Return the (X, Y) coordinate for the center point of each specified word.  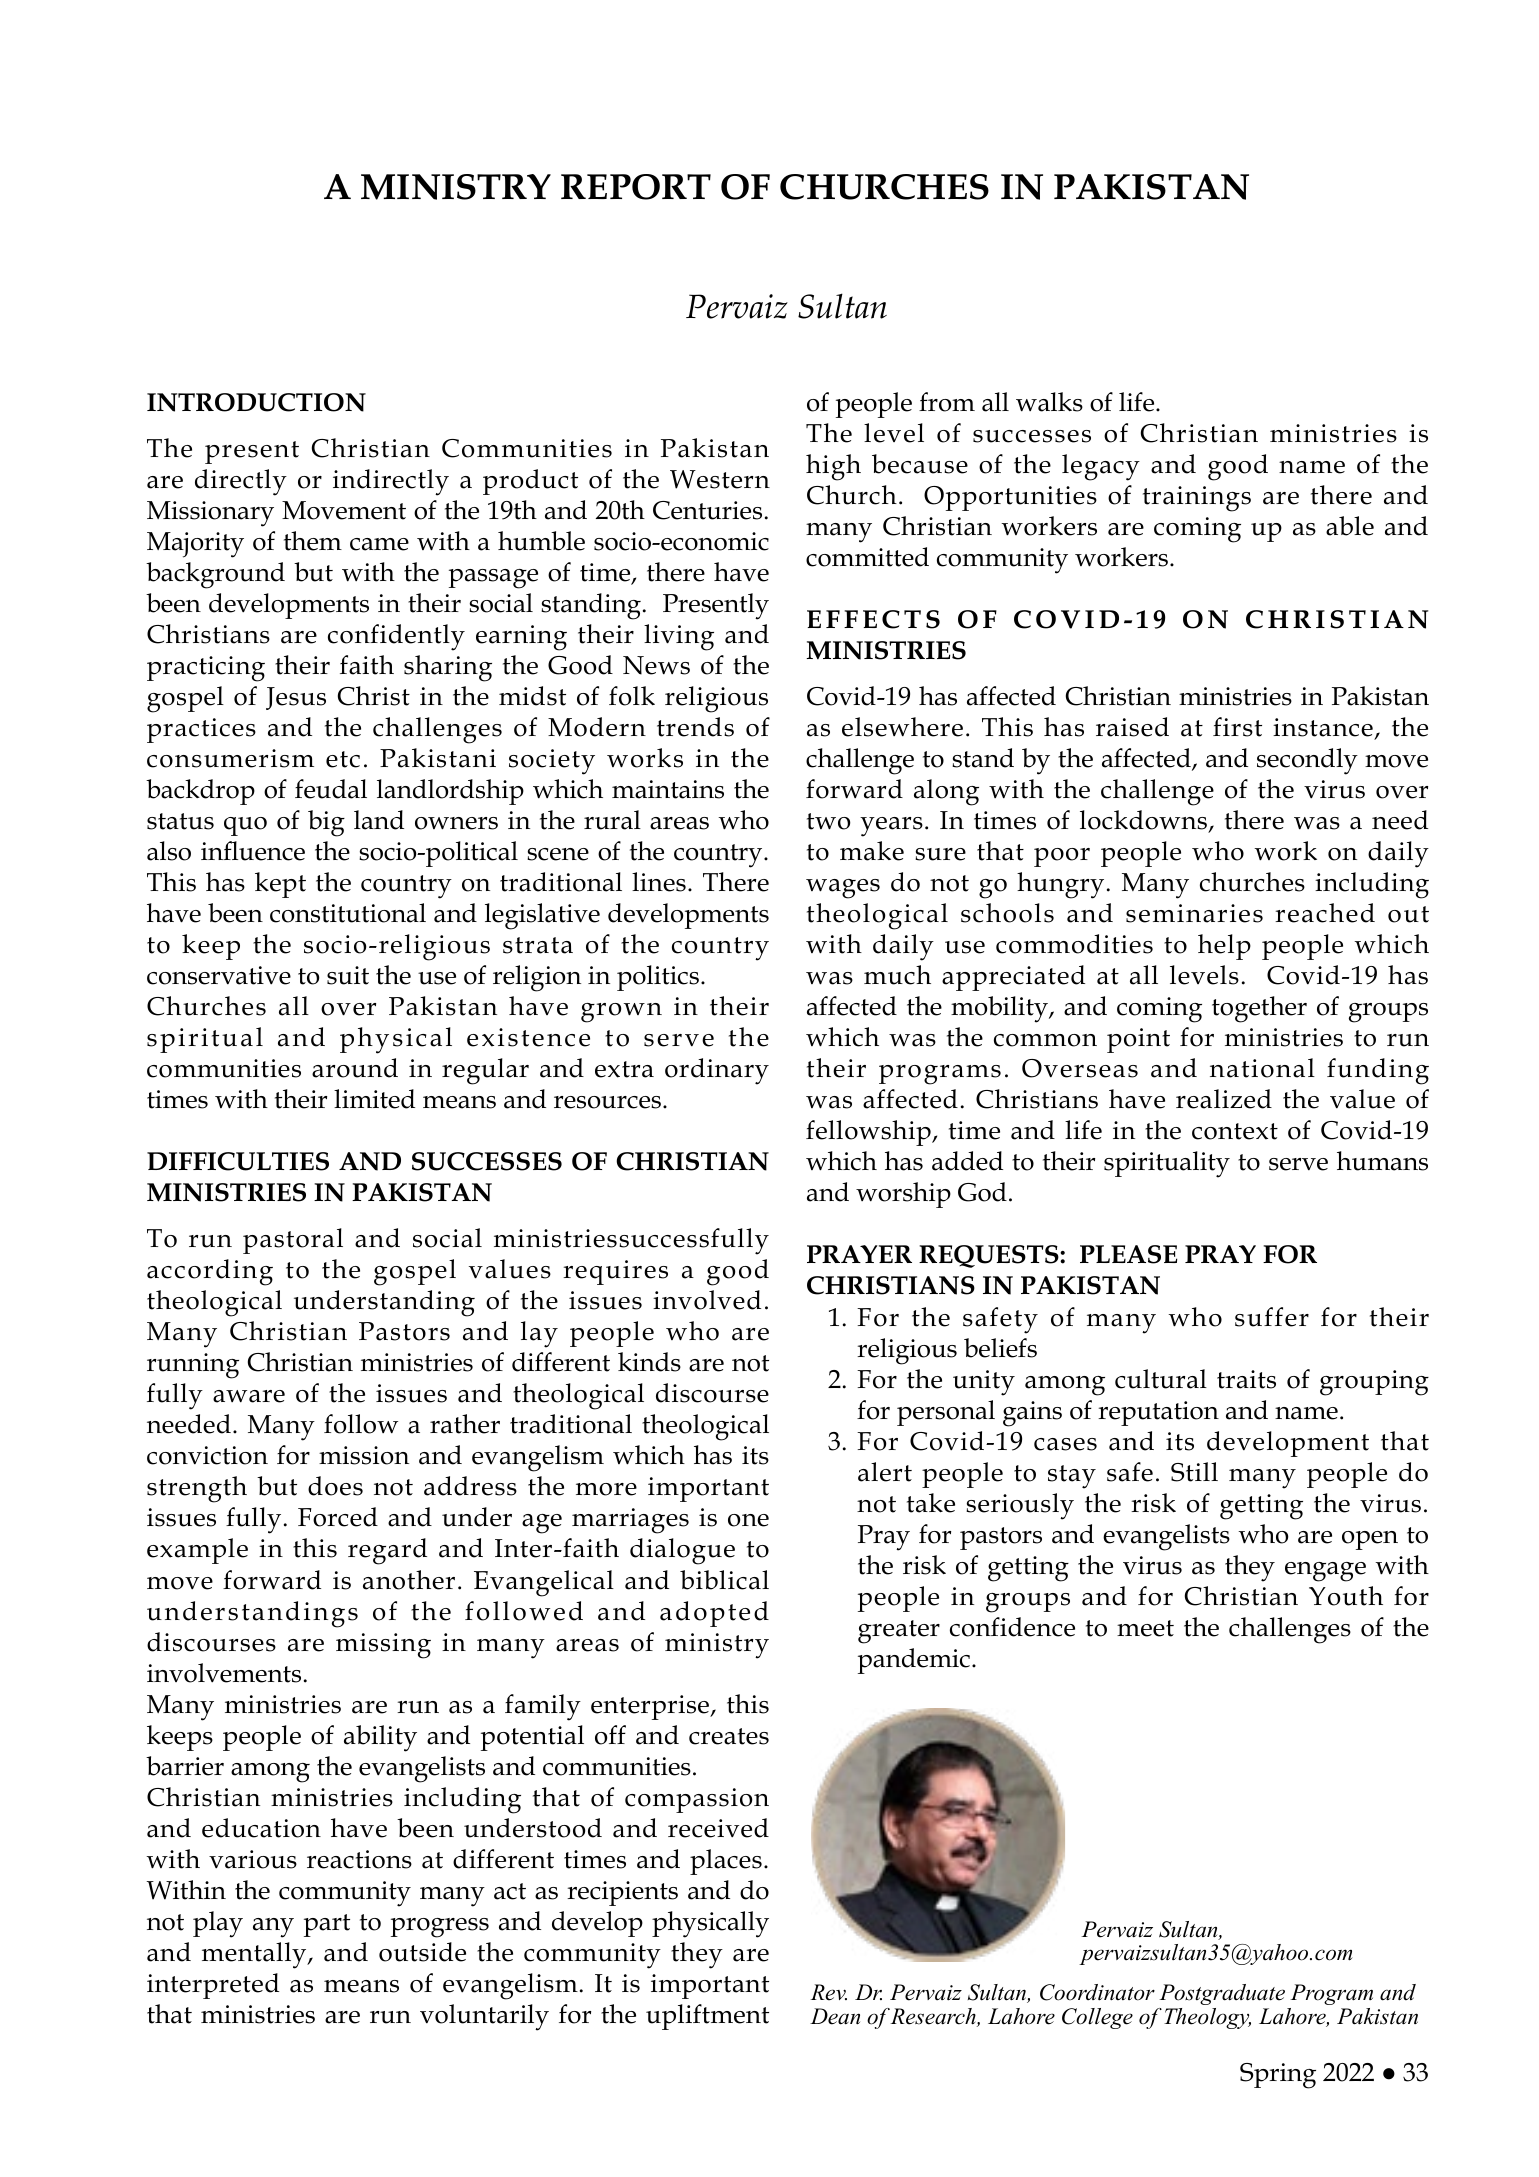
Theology (1207, 2018)
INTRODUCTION (256, 402)
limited (374, 1099)
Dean (835, 2016)
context (1235, 1131)
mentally (255, 1955)
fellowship (869, 1133)
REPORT (636, 187)
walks (1049, 402)
